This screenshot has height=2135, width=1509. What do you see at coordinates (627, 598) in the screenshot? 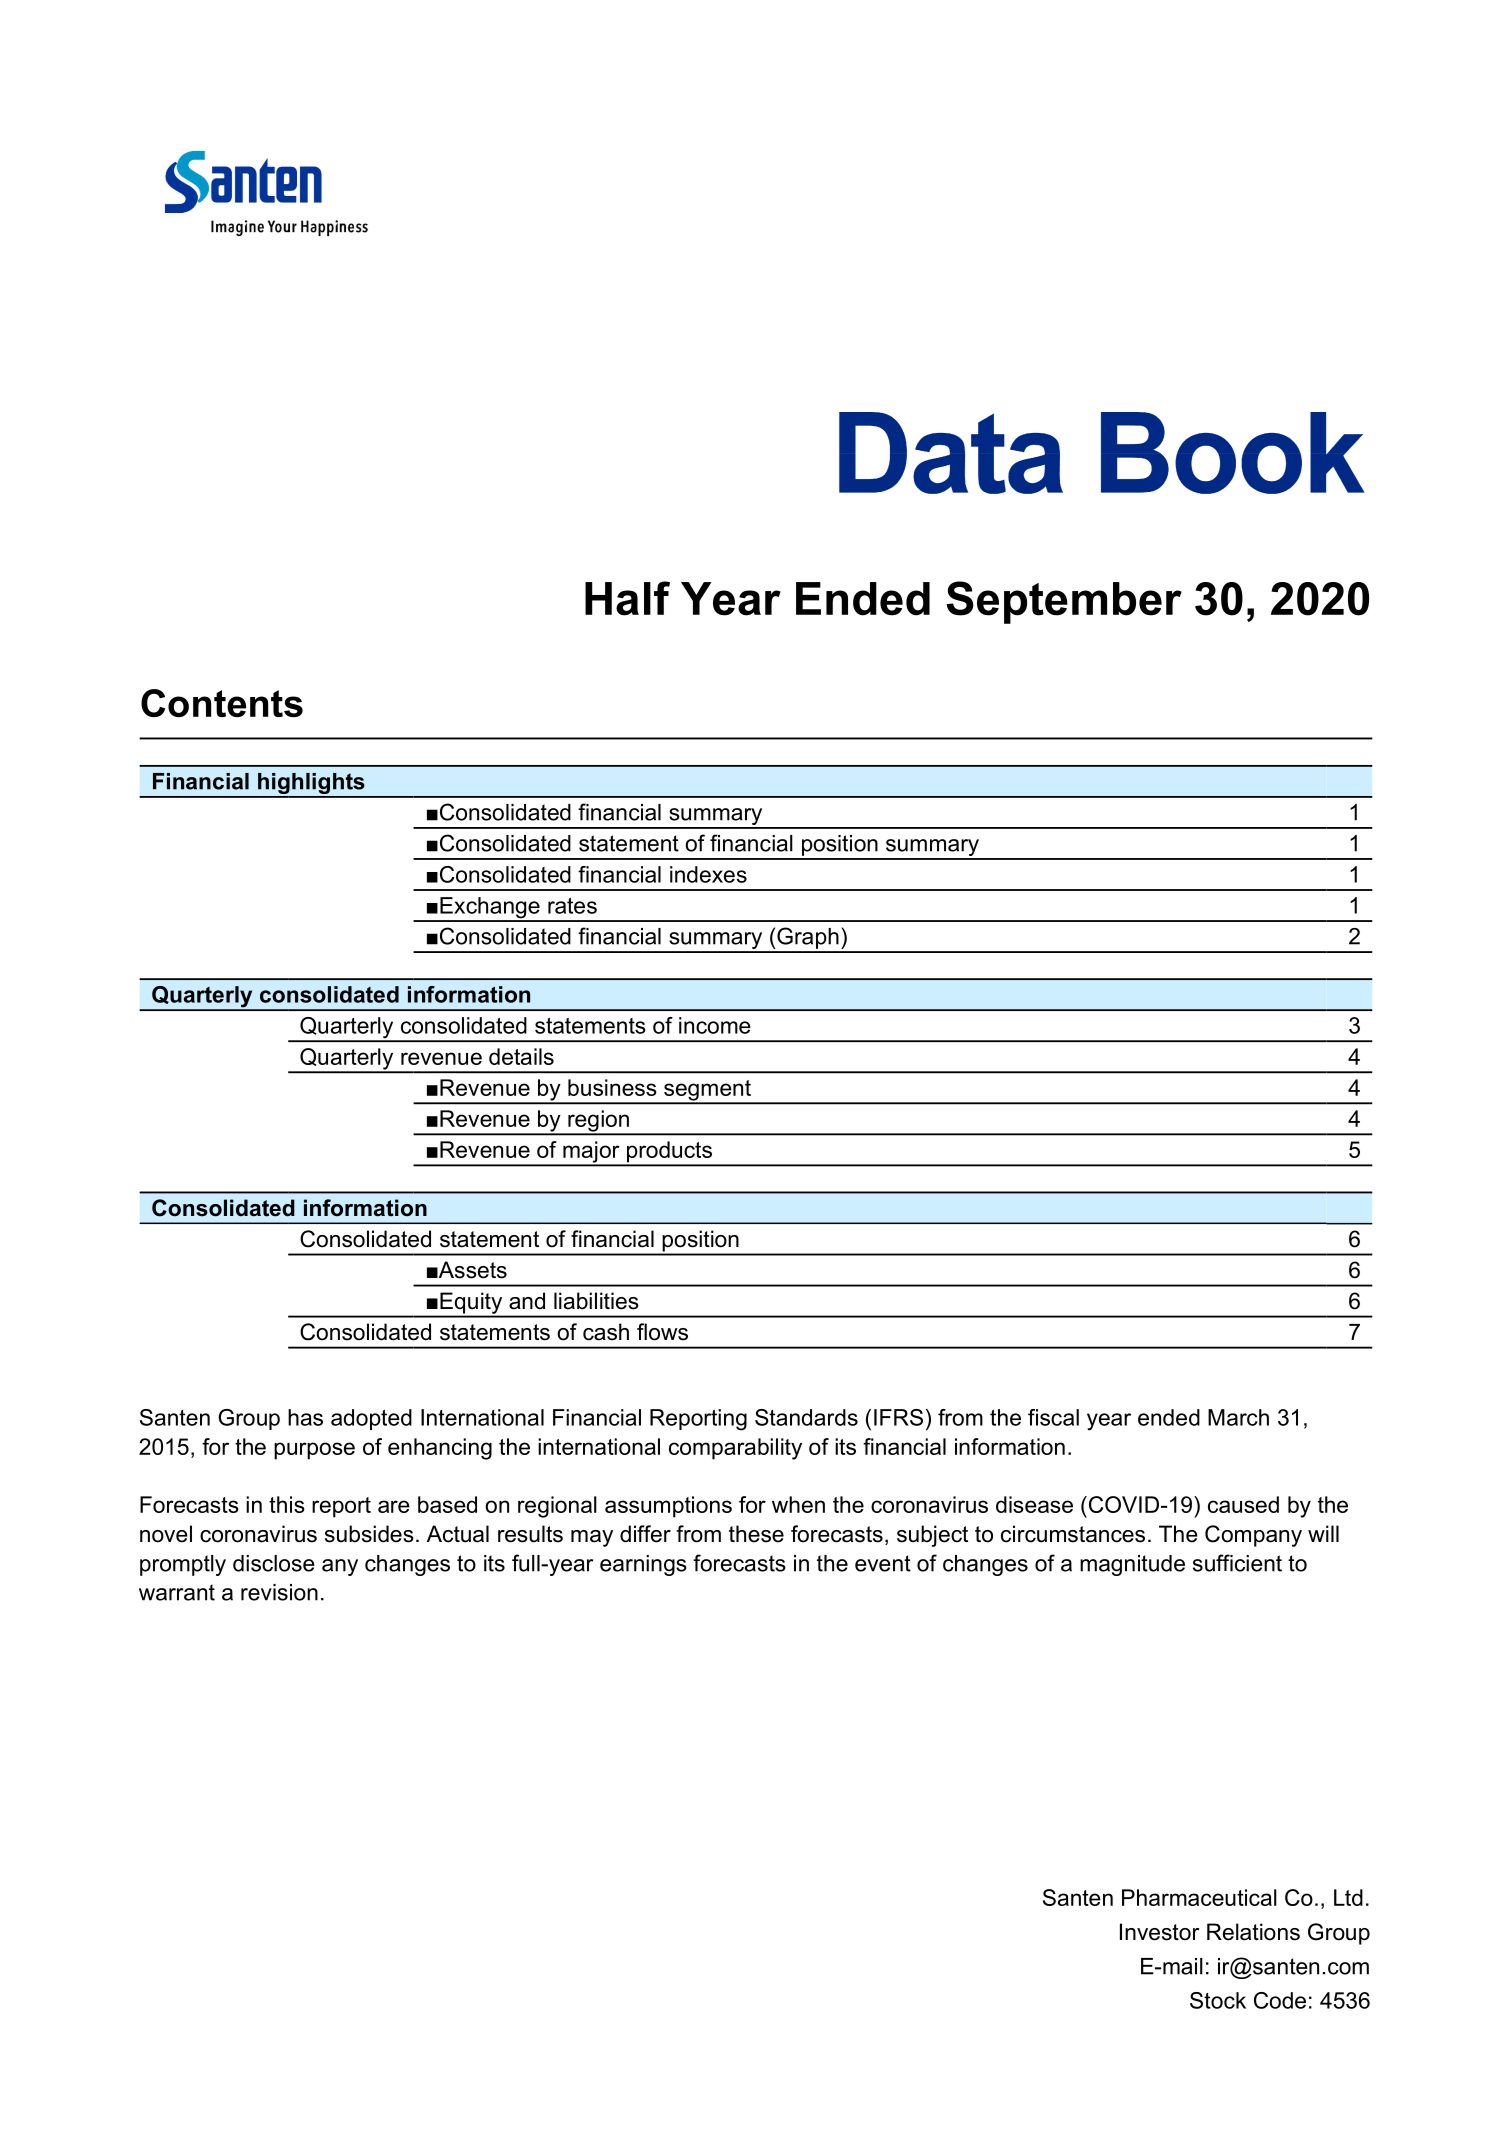
I see `Half` at bounding box center [627, 598].
